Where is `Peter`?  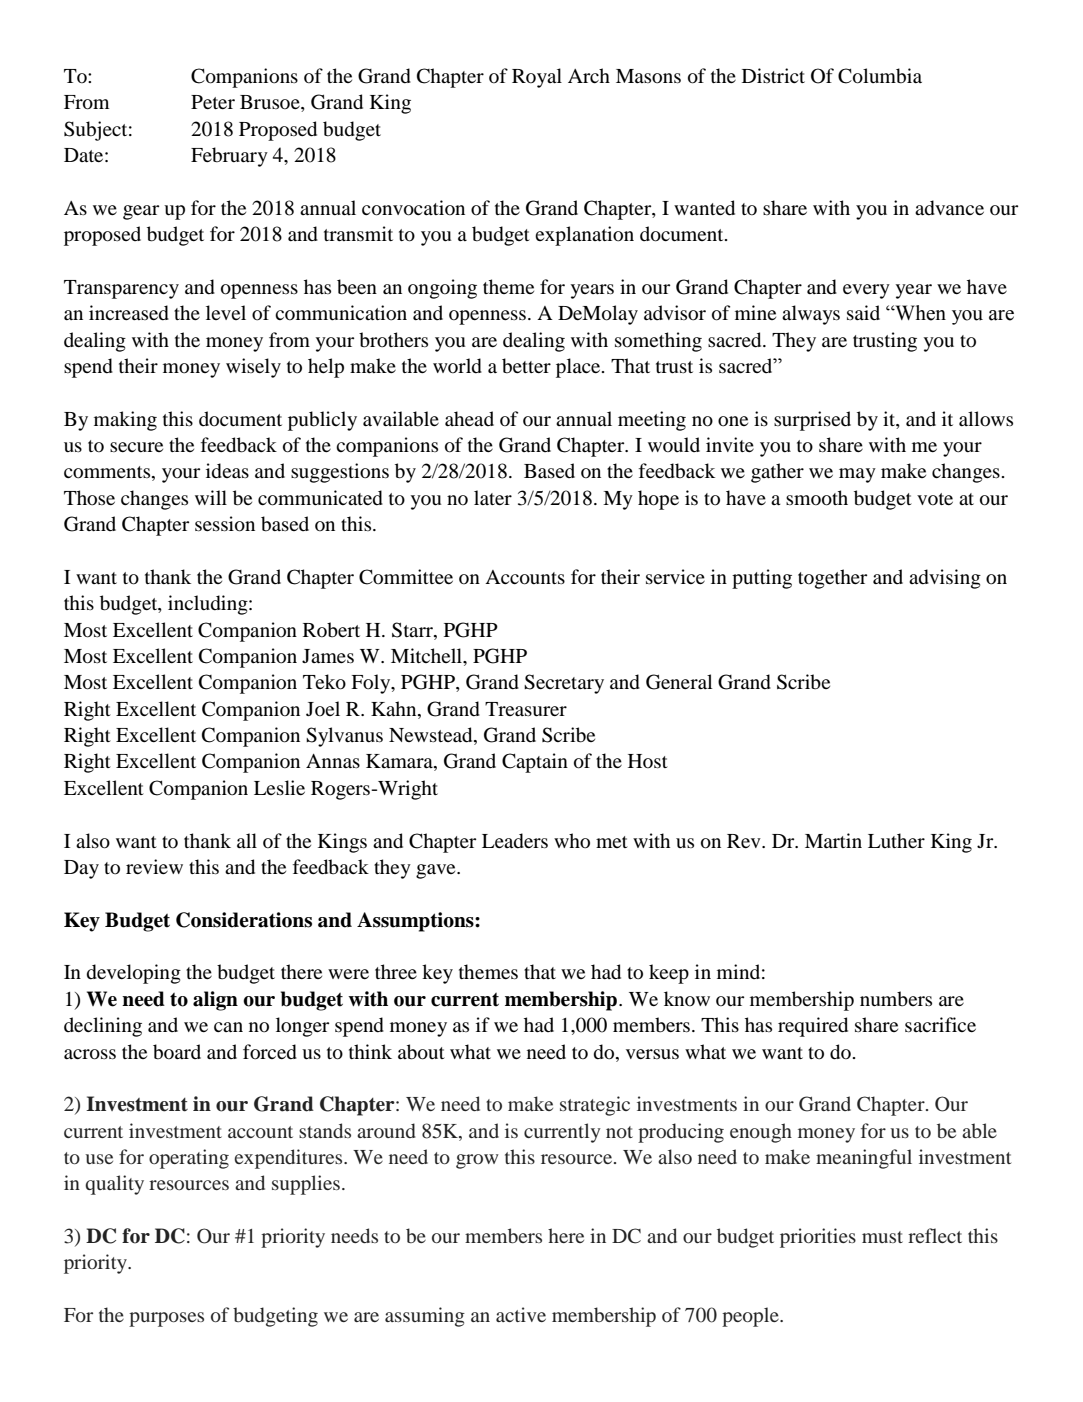
Peter is located at coordinates (213, 102).
